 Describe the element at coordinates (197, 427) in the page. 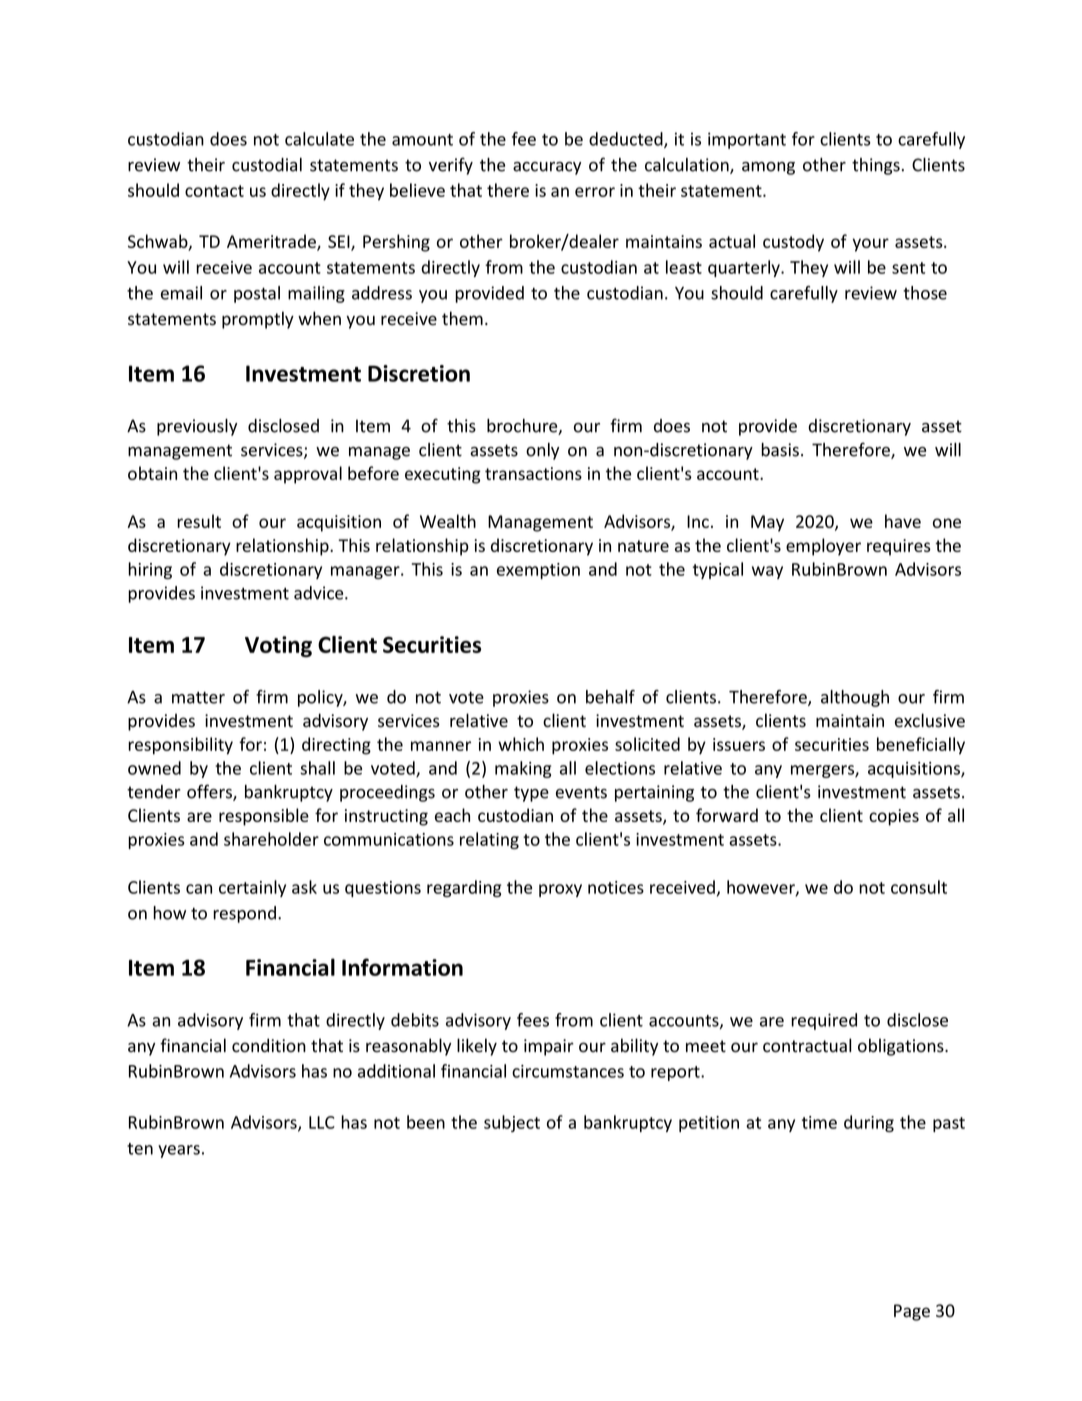

I see `previously` at that location.
